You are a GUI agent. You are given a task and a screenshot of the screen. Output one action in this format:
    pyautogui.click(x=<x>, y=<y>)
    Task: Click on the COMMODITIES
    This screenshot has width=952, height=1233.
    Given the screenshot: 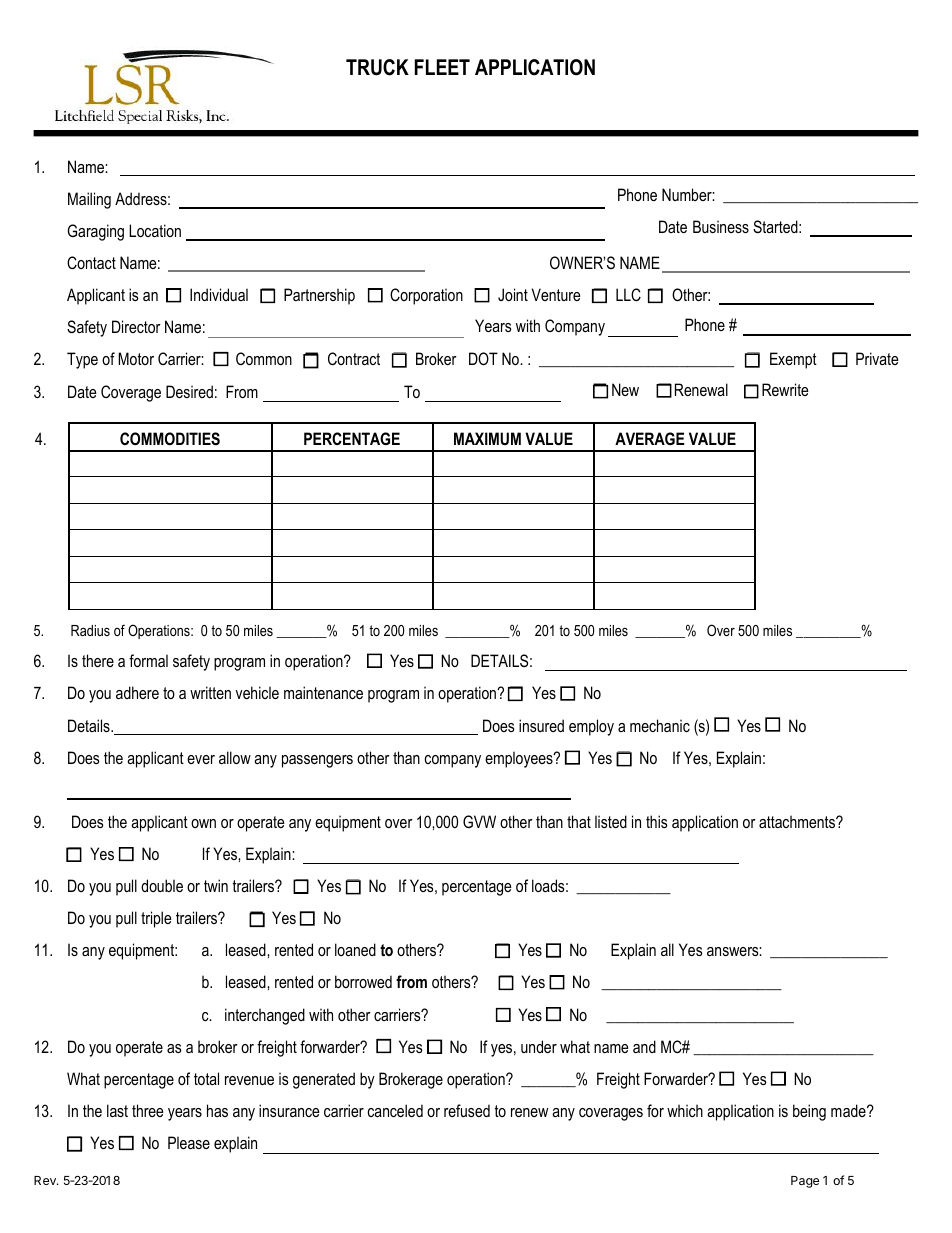 What is the action you would take?
    pyautogui.click(x=170, y=439)
